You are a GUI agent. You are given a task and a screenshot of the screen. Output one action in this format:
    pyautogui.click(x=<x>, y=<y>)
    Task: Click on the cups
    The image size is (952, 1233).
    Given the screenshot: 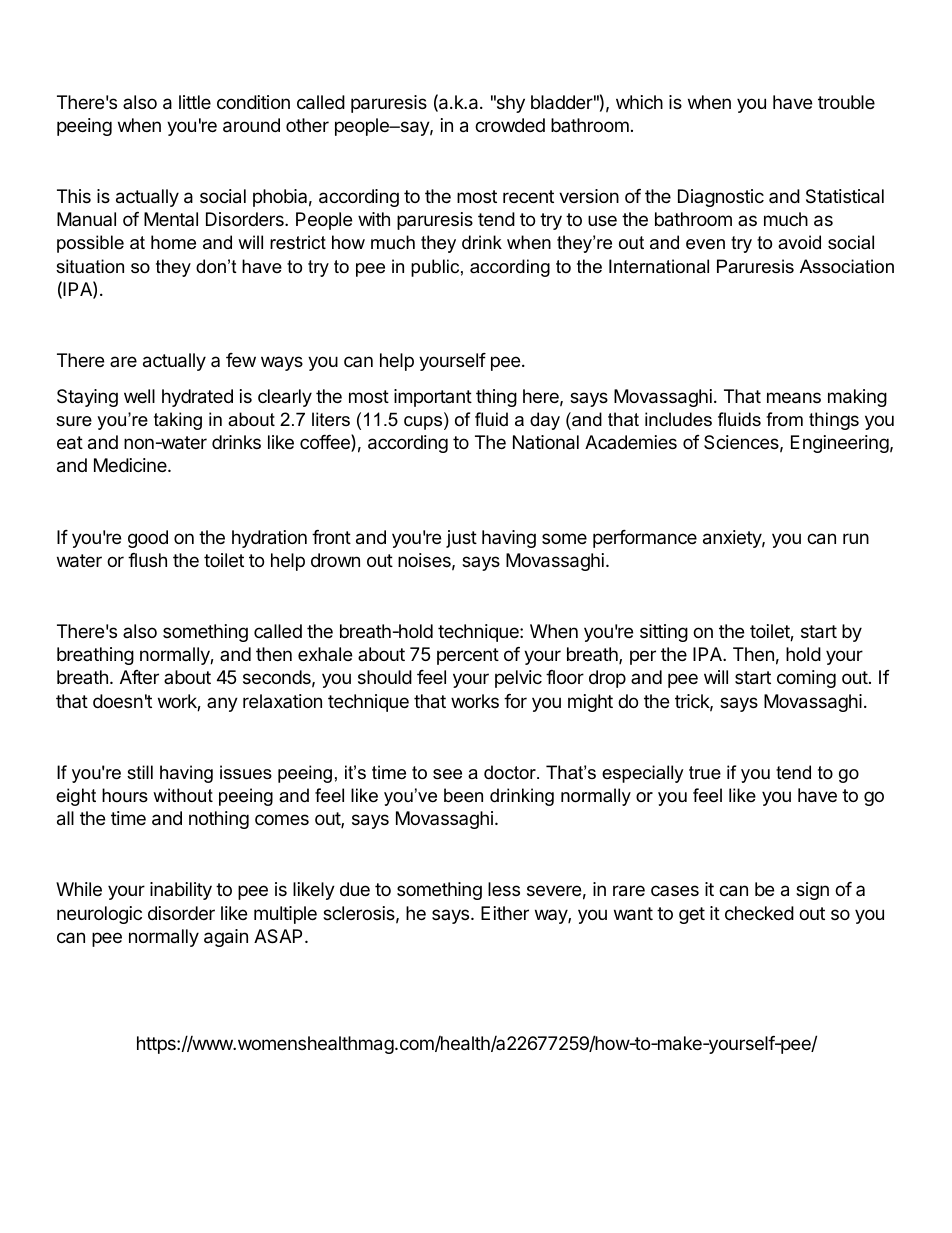 What is the action you would take?
    pyautogui.click(x=424, y=423)
